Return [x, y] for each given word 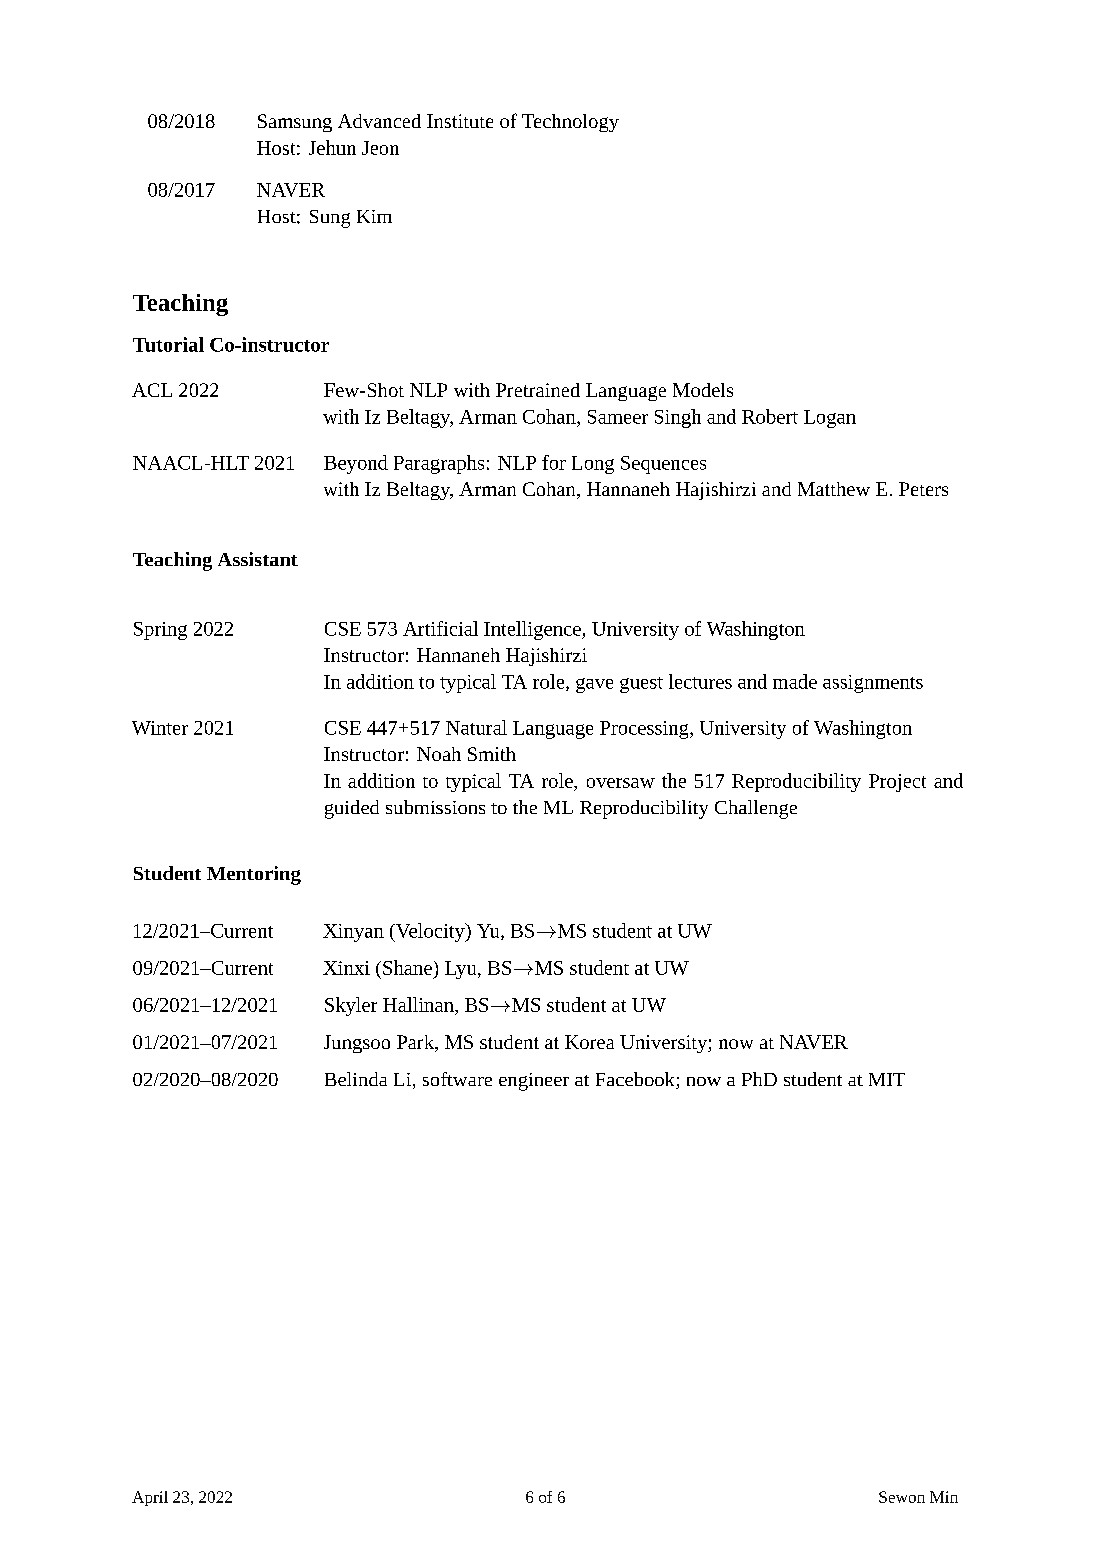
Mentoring [254, 875]
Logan [830, 419]
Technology [570, 123]
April [150, 1498]
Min [944, 1497]
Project [897, 783]
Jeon [380, 148]
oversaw [621, 783]
